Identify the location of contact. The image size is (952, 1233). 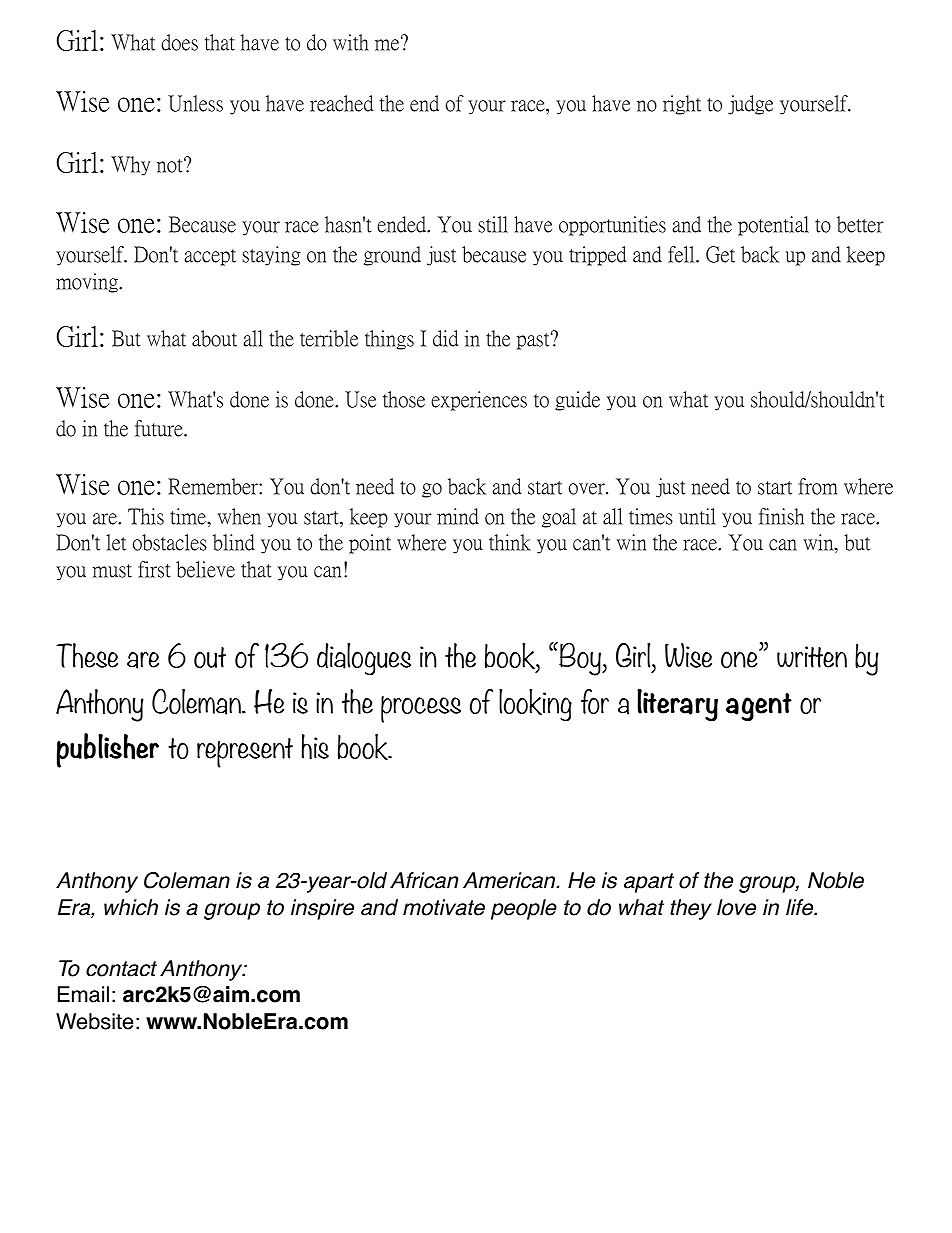
(121, 969).
